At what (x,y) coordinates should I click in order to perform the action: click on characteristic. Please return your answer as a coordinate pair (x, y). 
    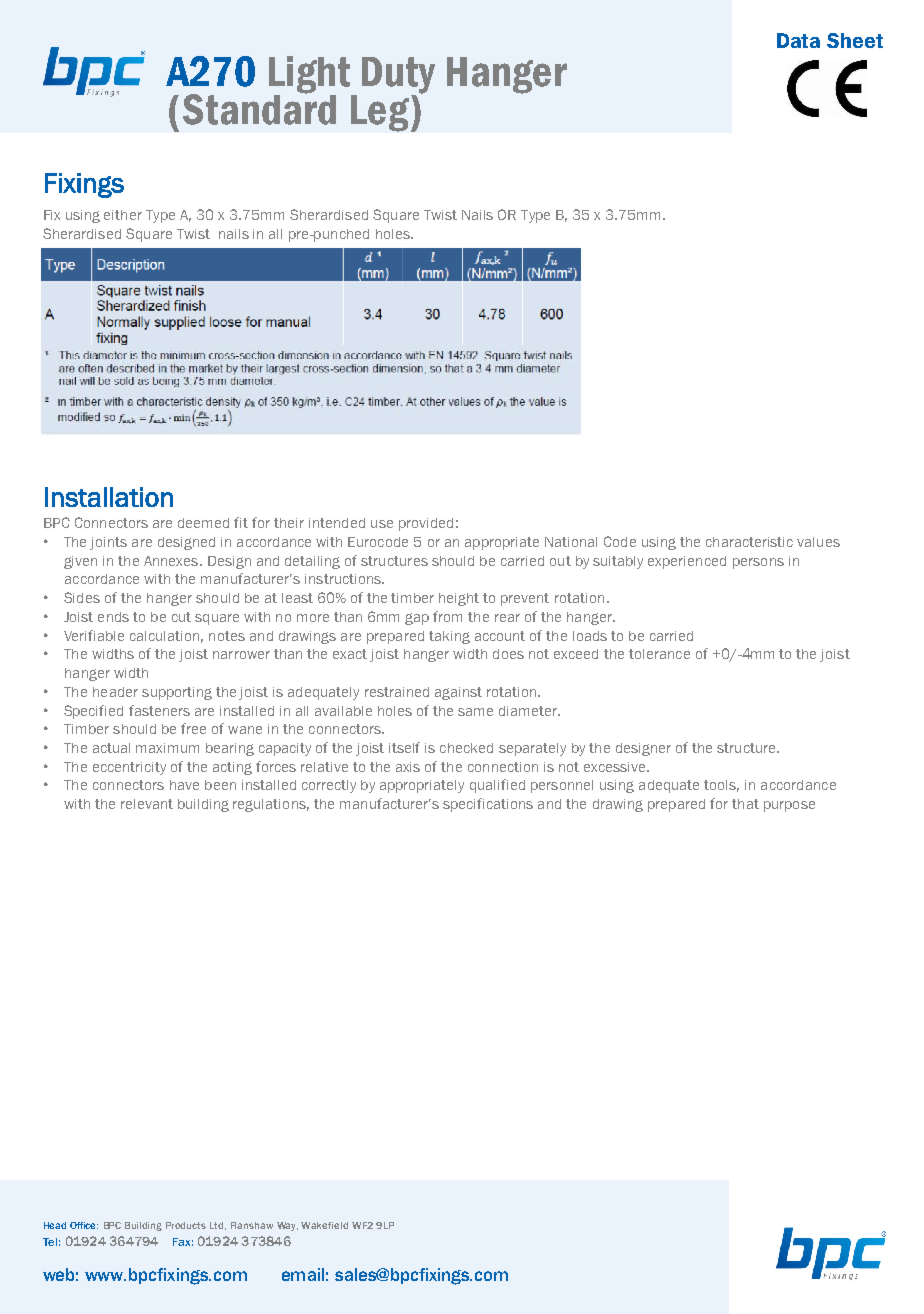
    Looking at the image, I should click on (749, 542).
